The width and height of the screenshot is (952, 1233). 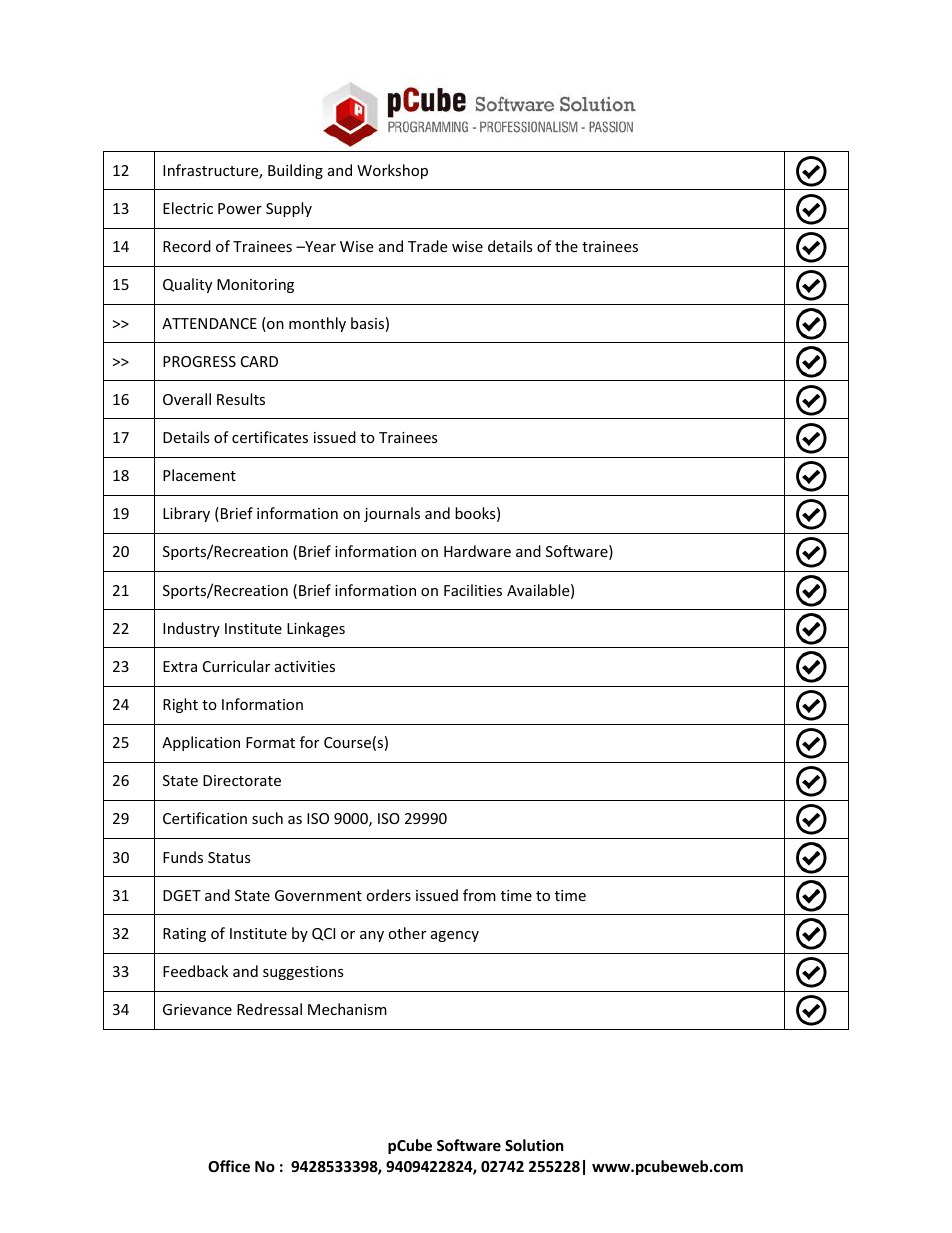 I want to click on Linkages, so click(x=316, y=629).
